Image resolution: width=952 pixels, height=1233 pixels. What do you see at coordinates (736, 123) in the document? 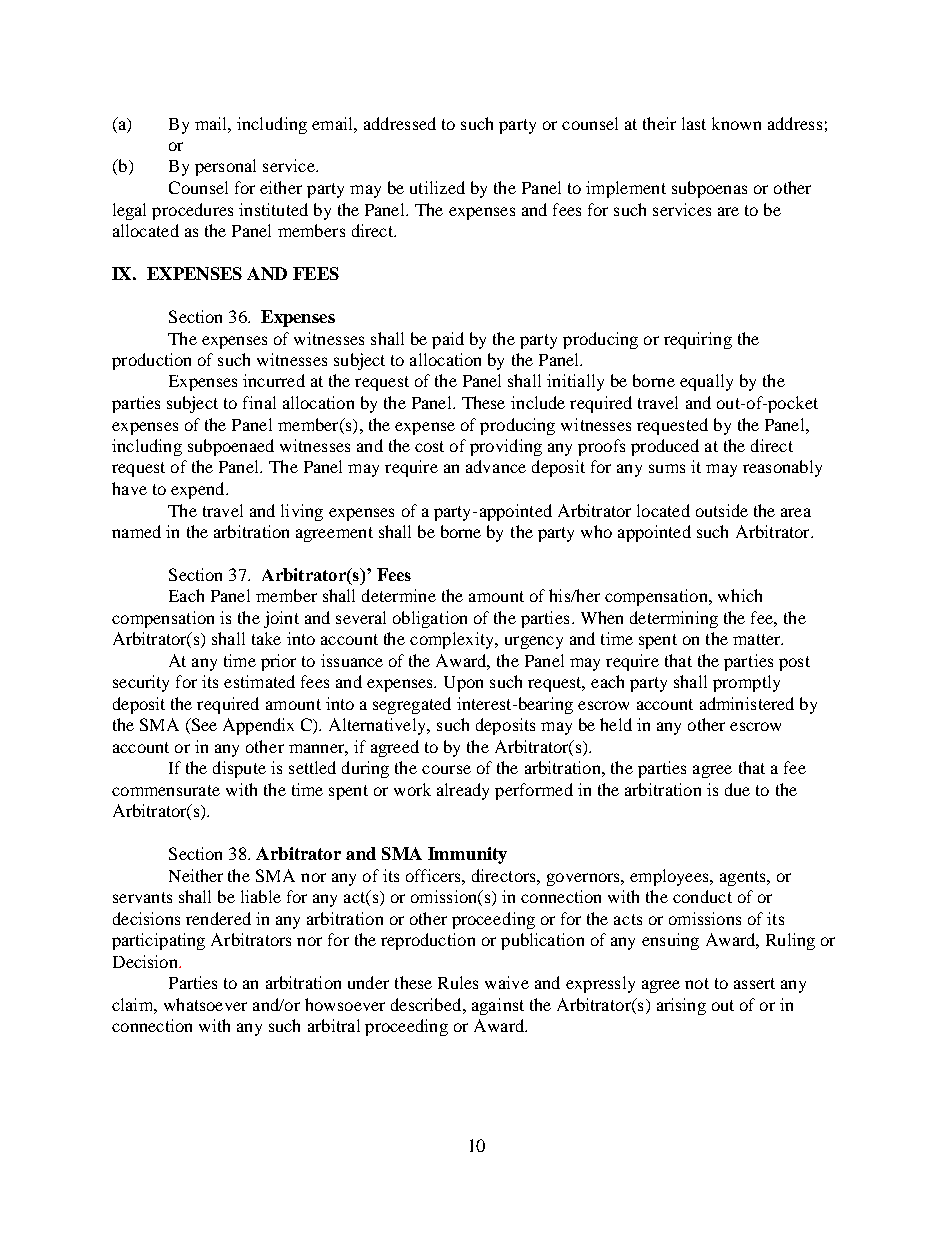
I see `known` at bounding box center [736, 123].
